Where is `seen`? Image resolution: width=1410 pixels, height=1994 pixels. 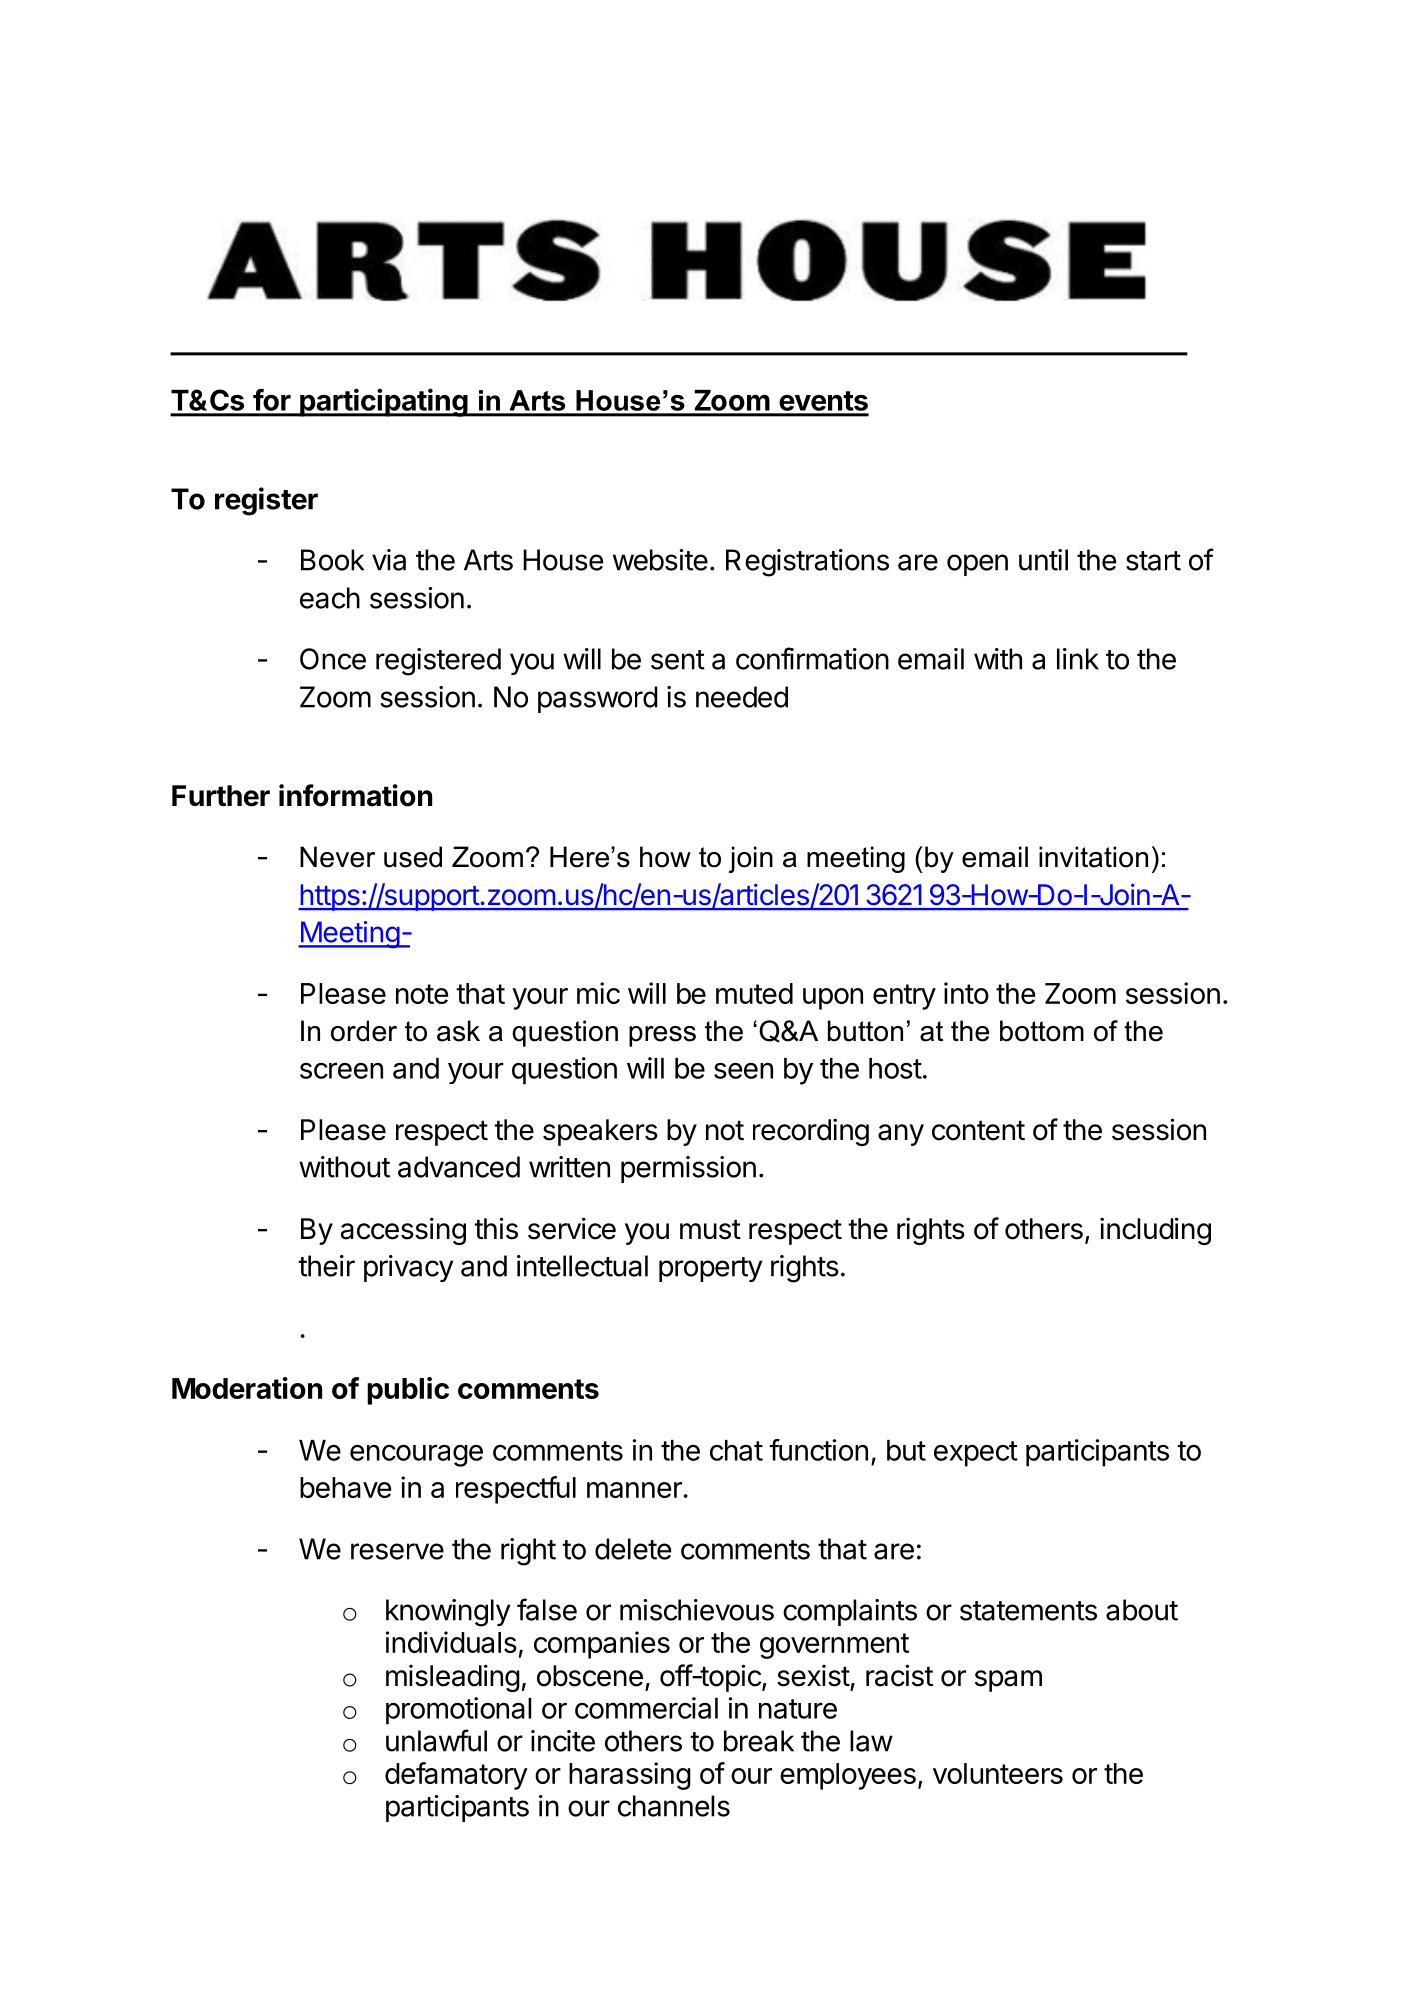
seen is located at coordinates (743, 1071).
